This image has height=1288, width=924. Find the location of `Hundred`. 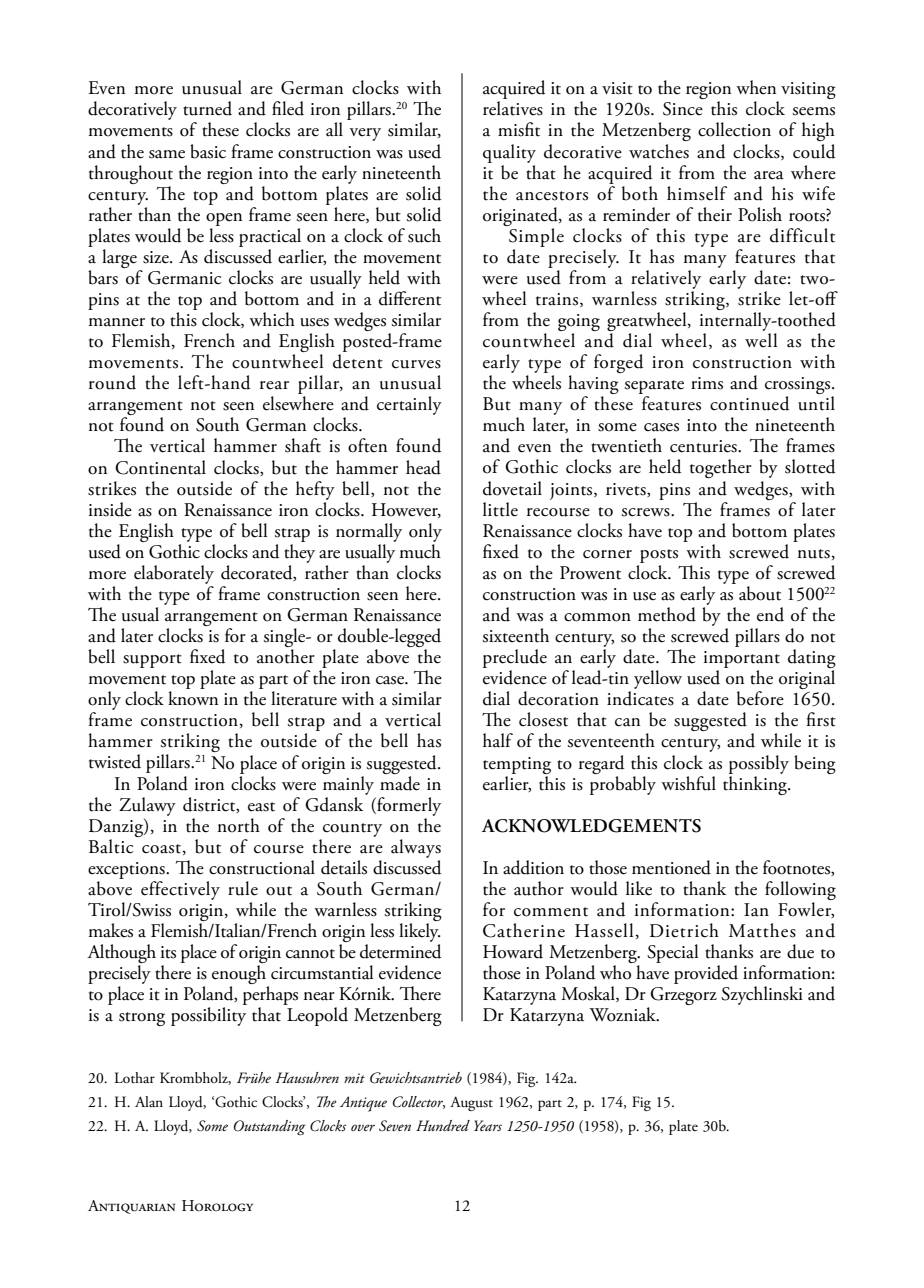

Hundred is located at coordinates (443, 1125).
